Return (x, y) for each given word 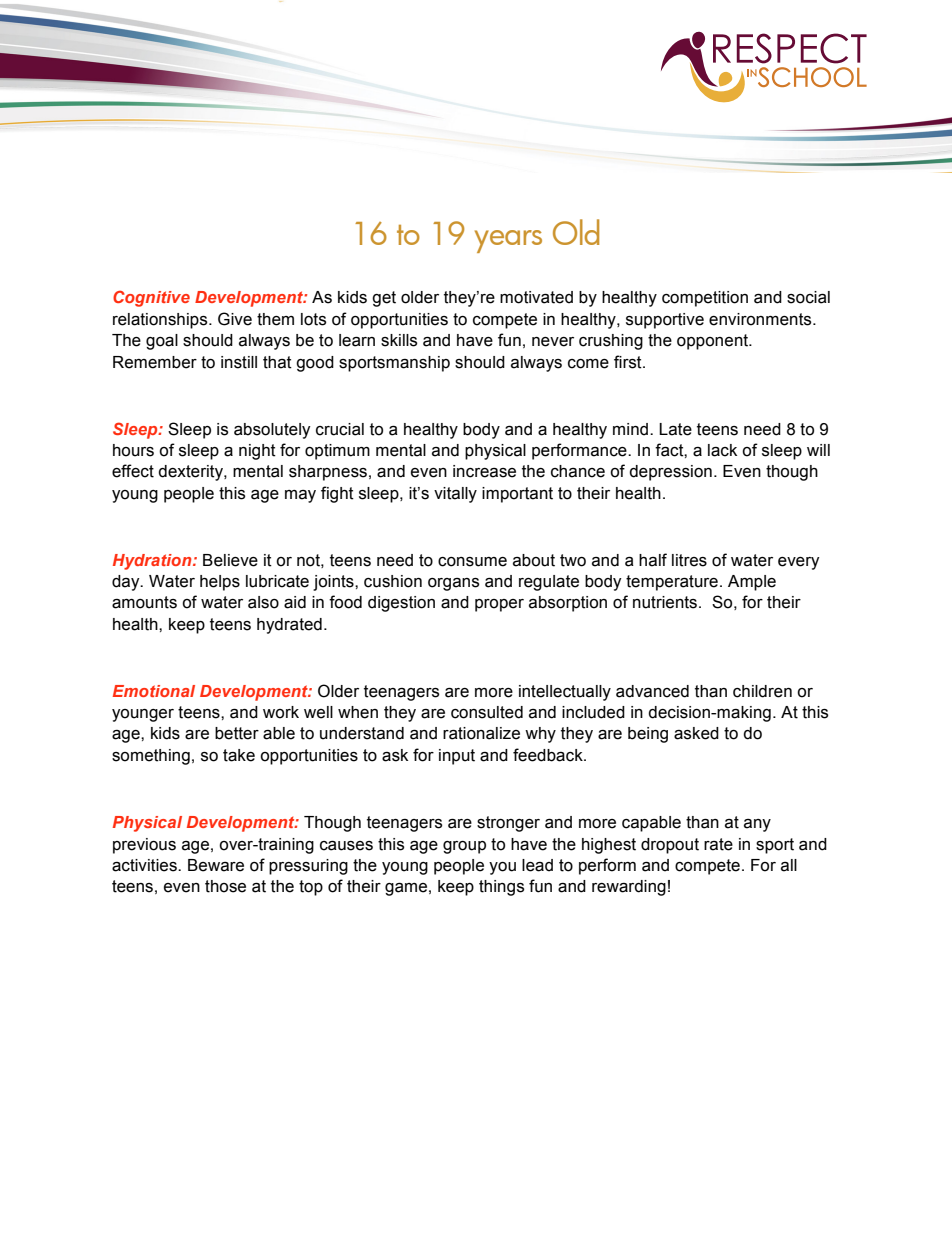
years (508, 241)
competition (705, 299)
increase (484, 471)
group (464, 847)
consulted (487, 712)
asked (696, 733)
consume (472, 562)
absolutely (272, 431)
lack (722, 450)
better (237, 733)
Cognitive (151, 298)
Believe (230, 560)
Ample (752, 583)
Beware (216, 865)
